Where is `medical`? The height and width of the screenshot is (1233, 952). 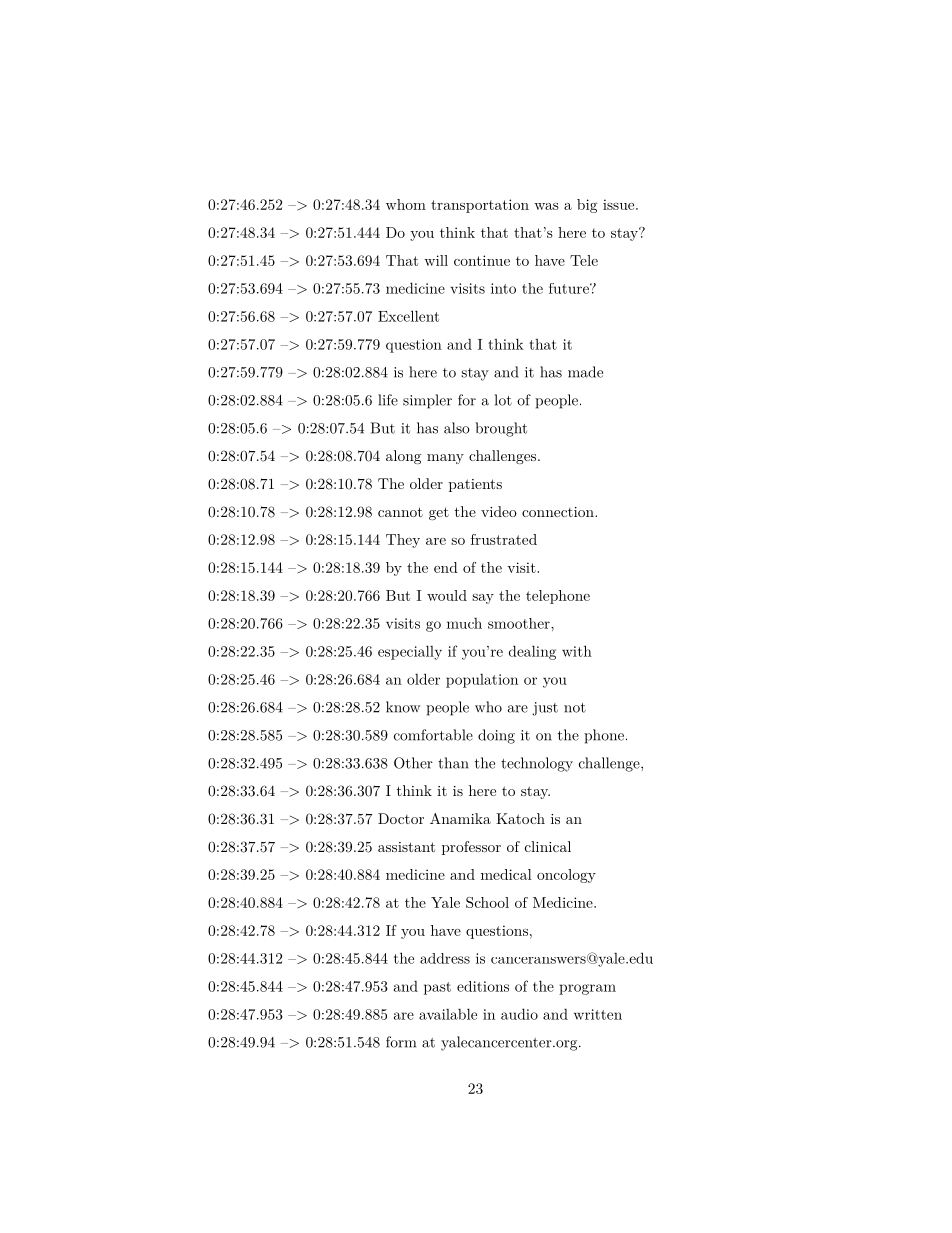 medical is located at coordinates (506, 874).
